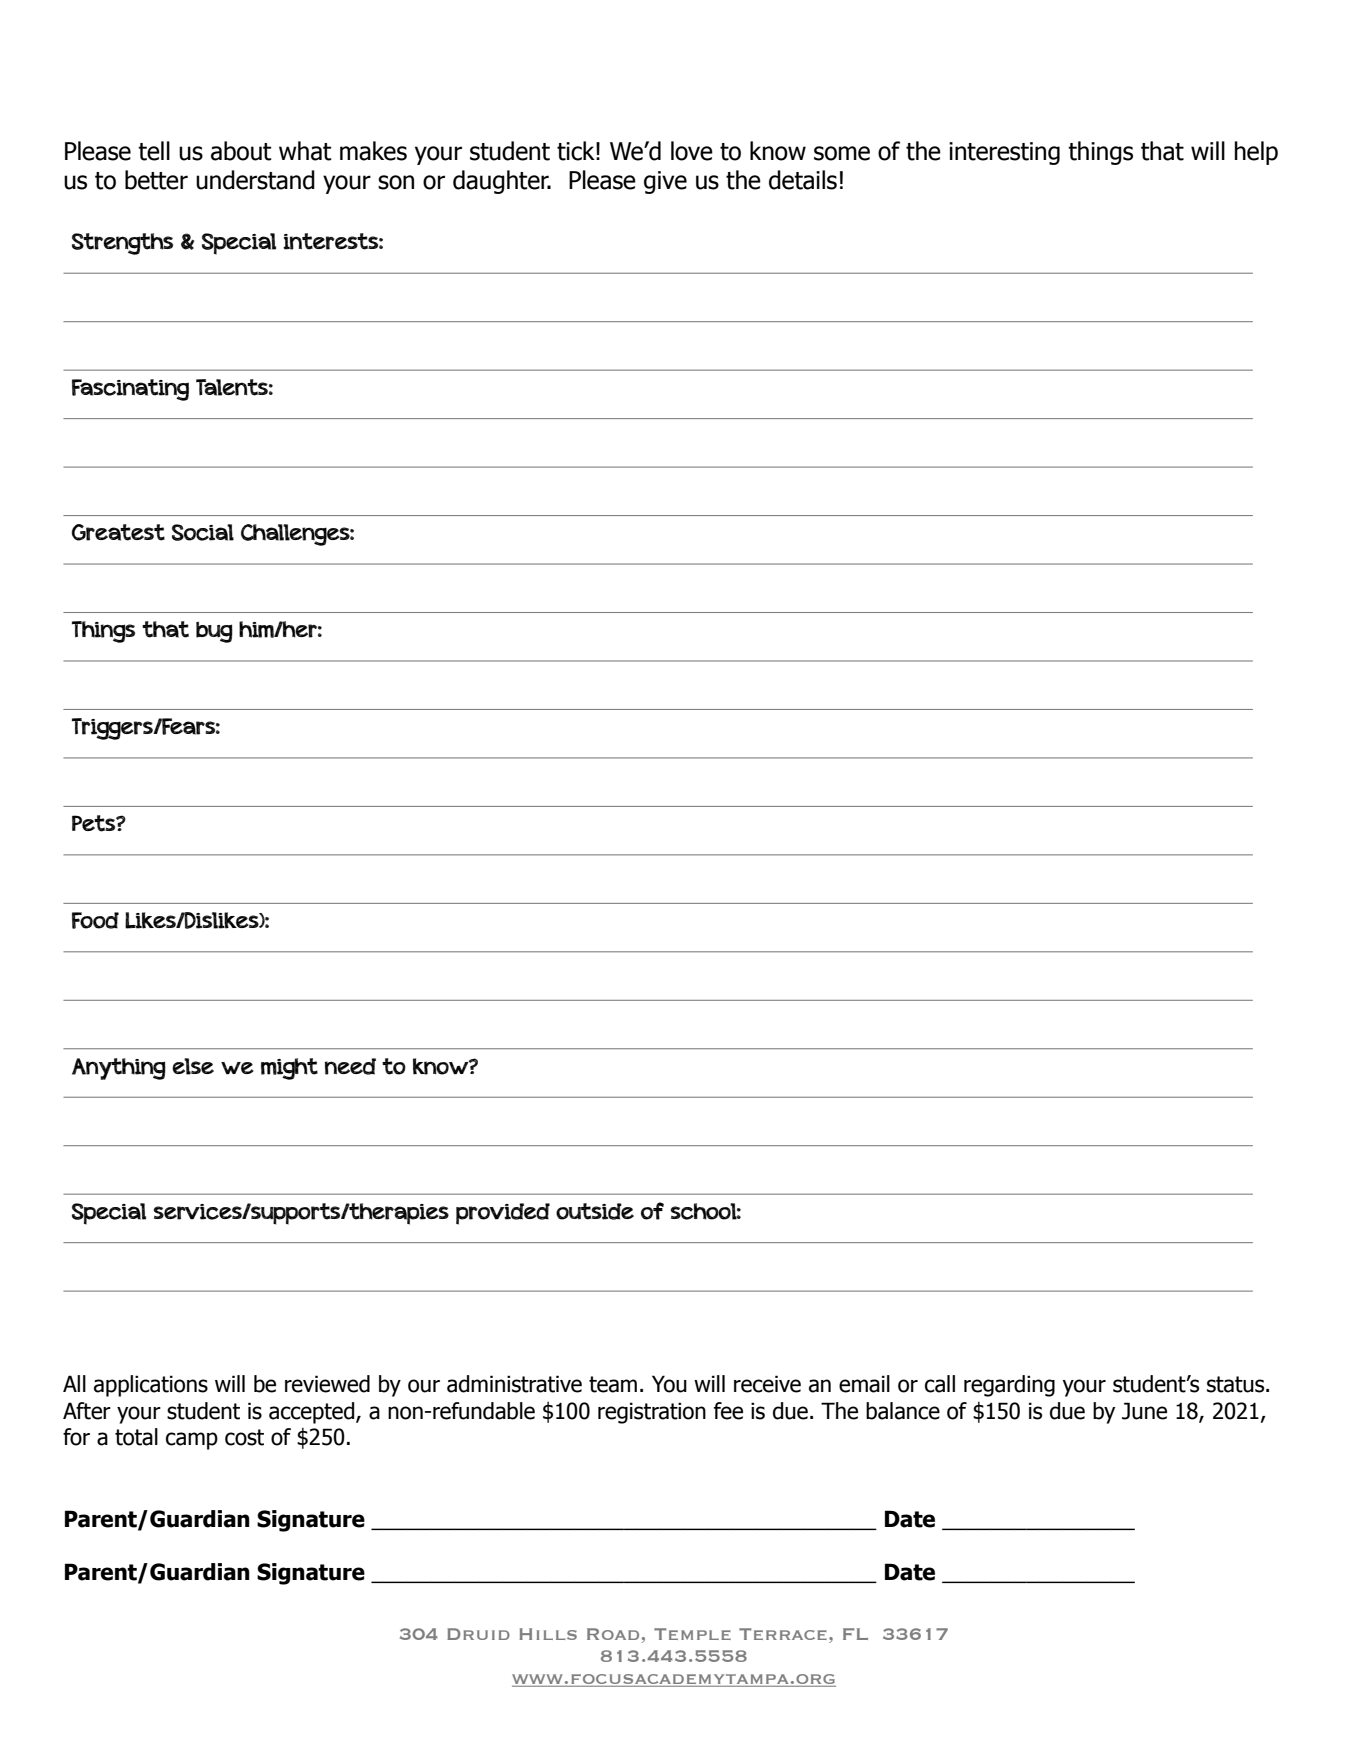 Image resolution: width=1348 pixels, height=1745 pixels. Describe the element at coordinates (214, 632) in the image. I see `bug` at that location.
